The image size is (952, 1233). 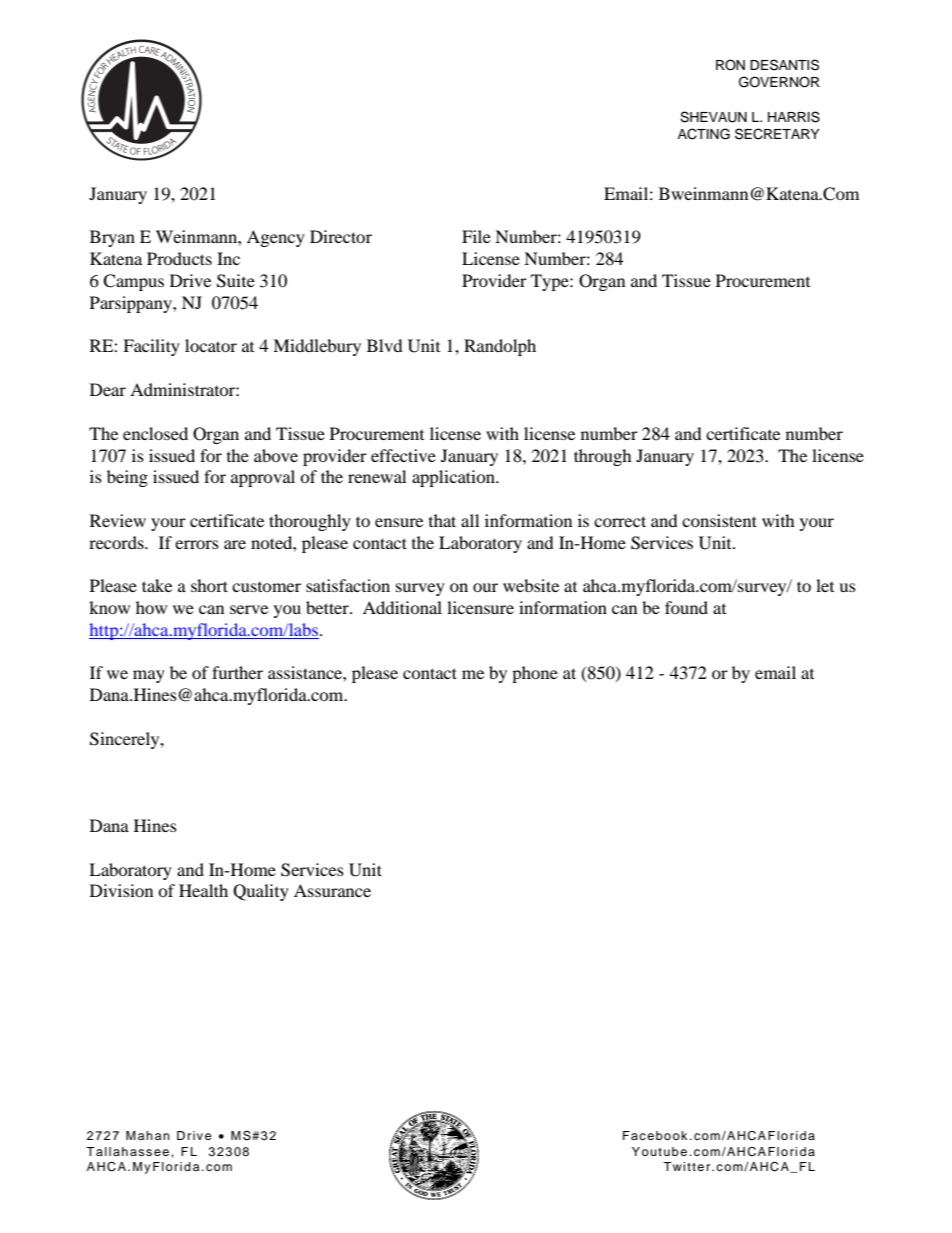 I want to click on Additional, so click(x=402, y=607).
